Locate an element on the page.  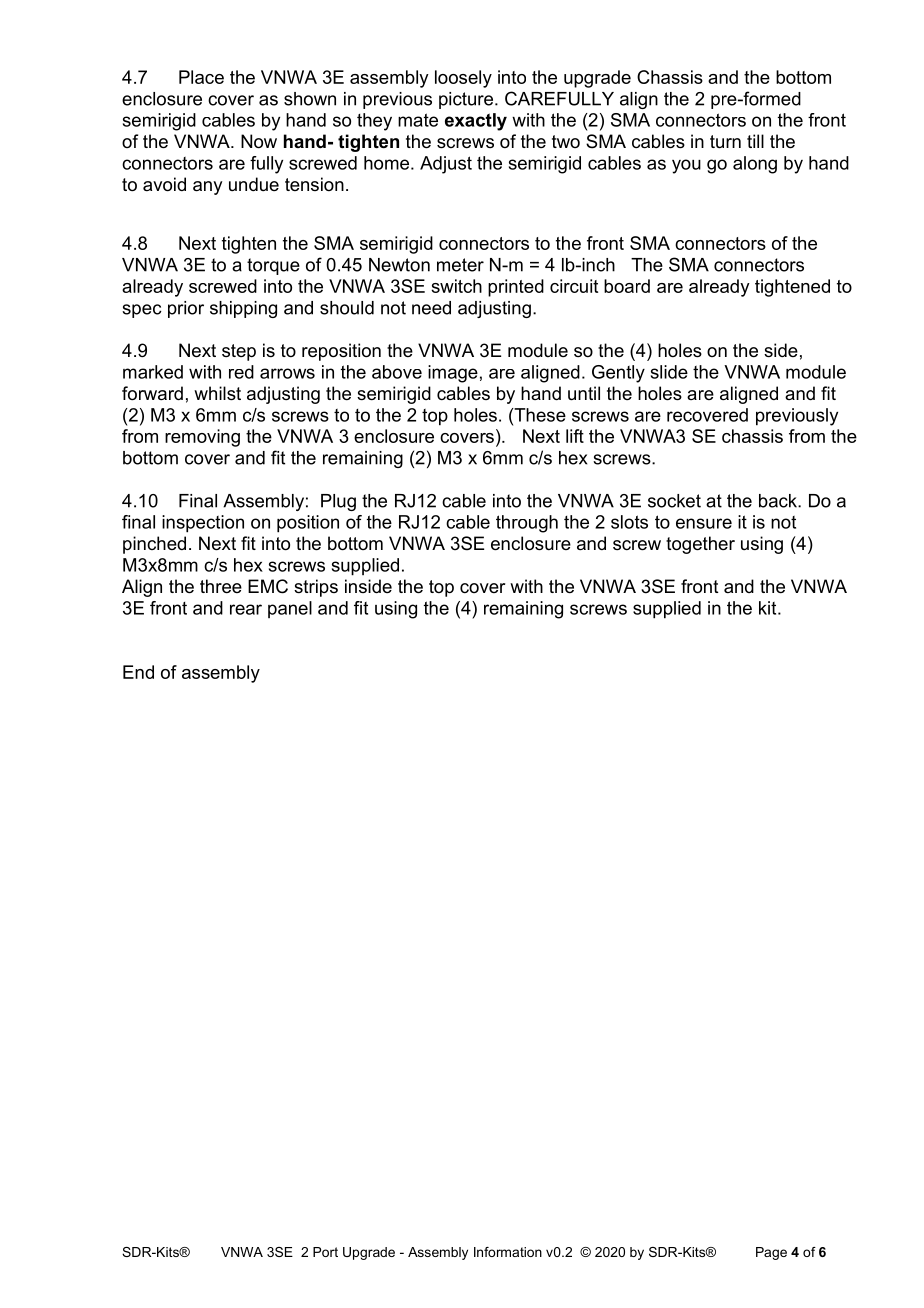
turn is located at coordinates (725, 142).
